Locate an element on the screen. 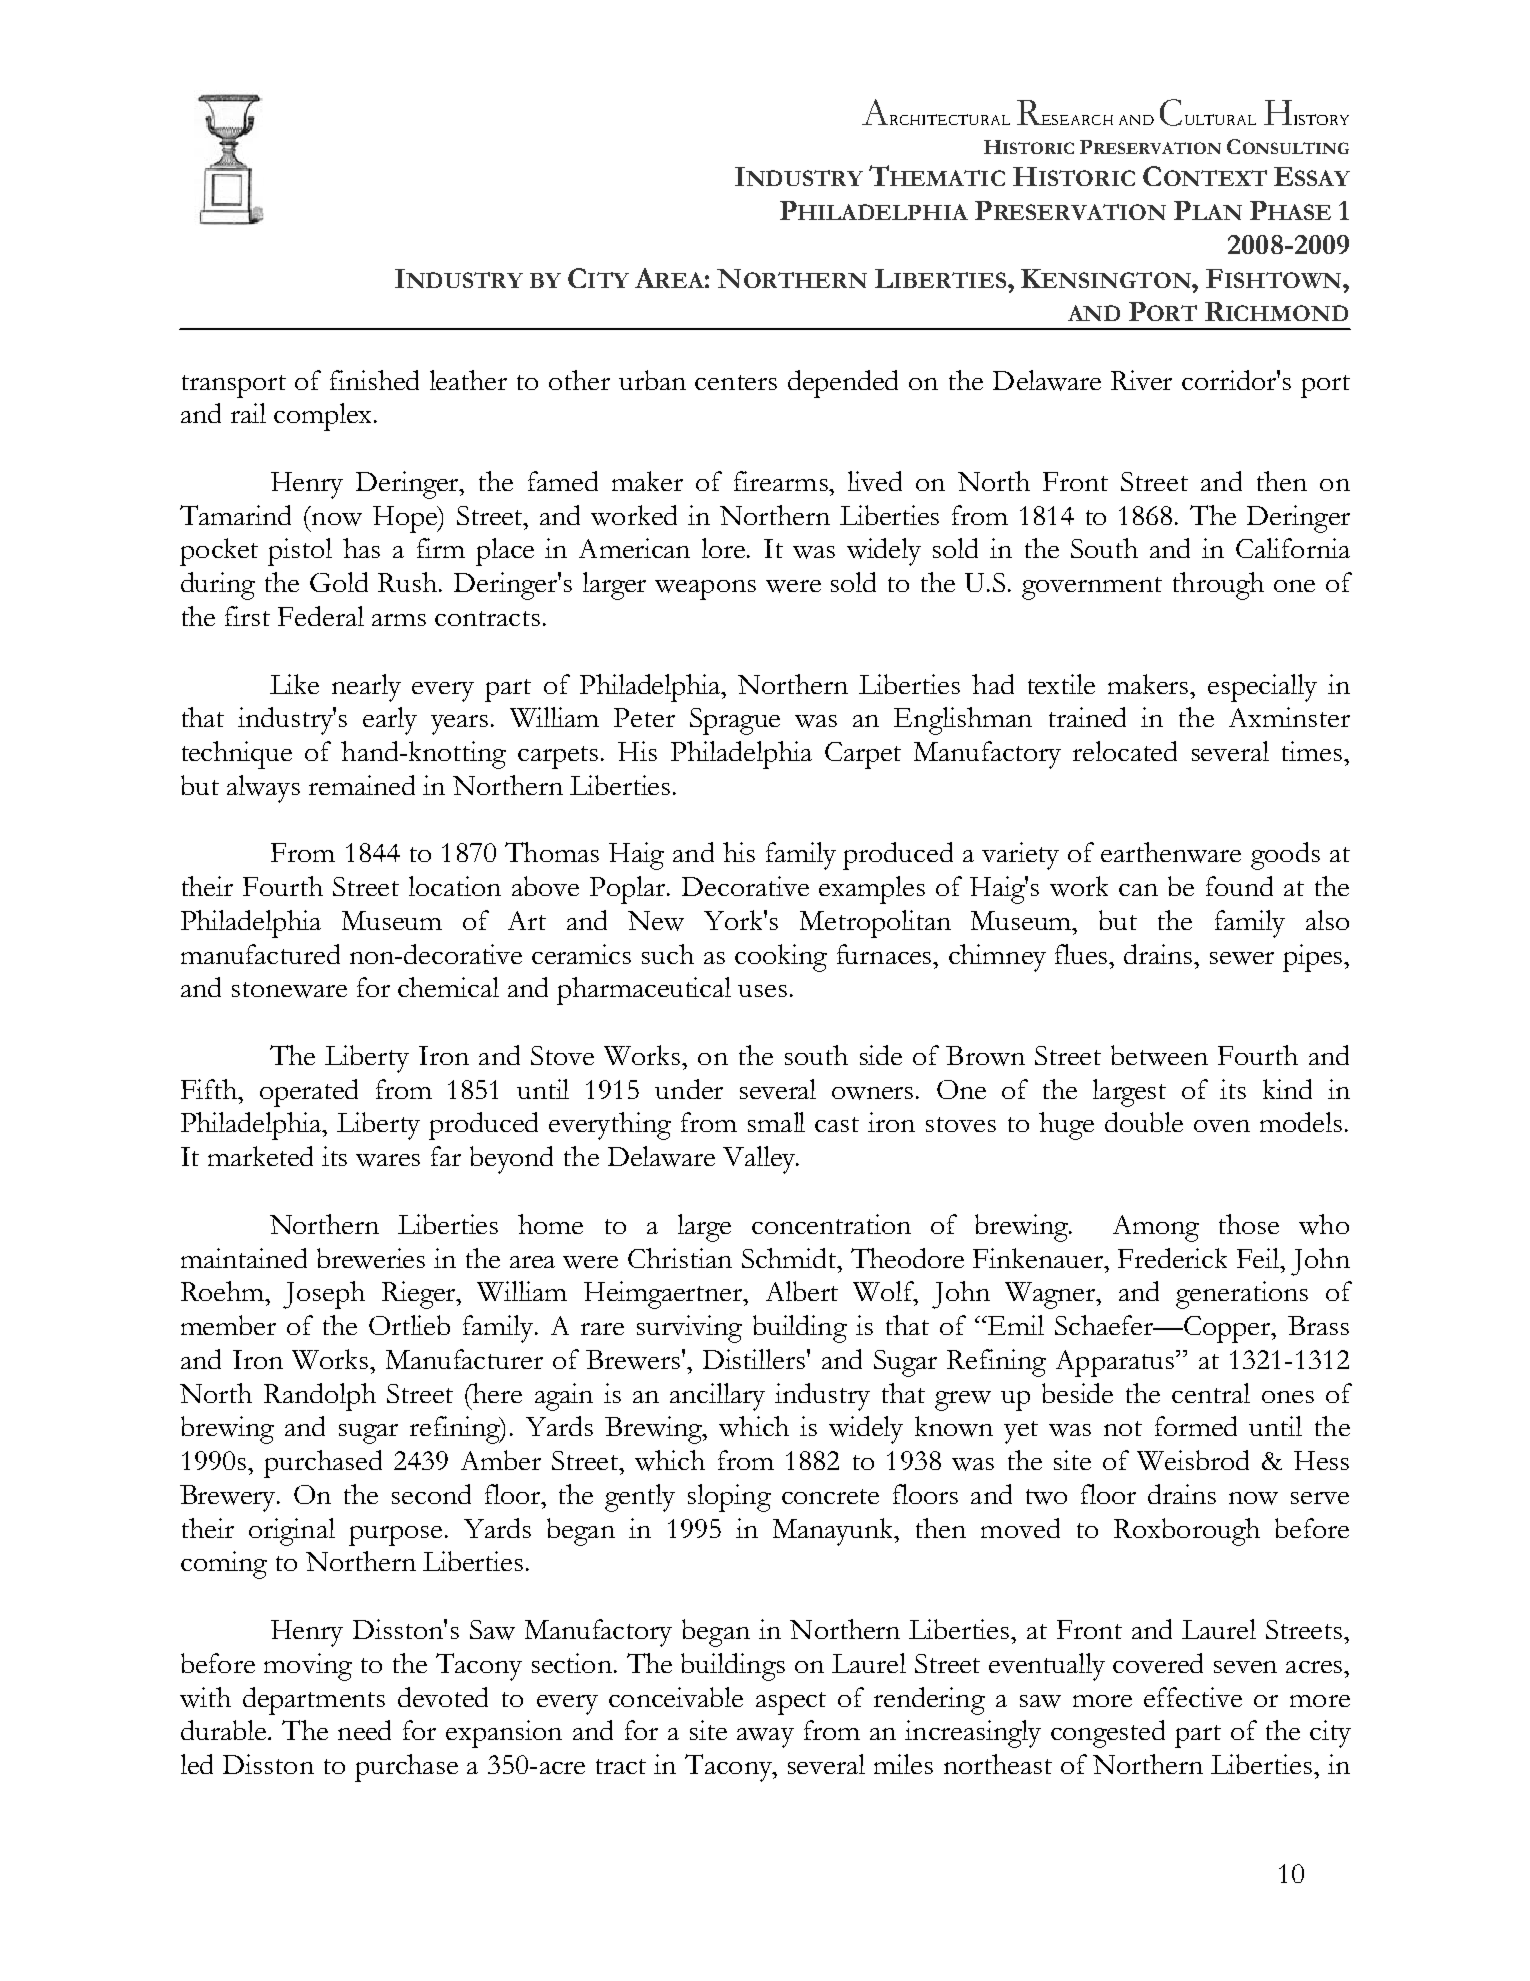 This screenshot has width=1530, height=1981. centers is located at coordinates (736, 382).
